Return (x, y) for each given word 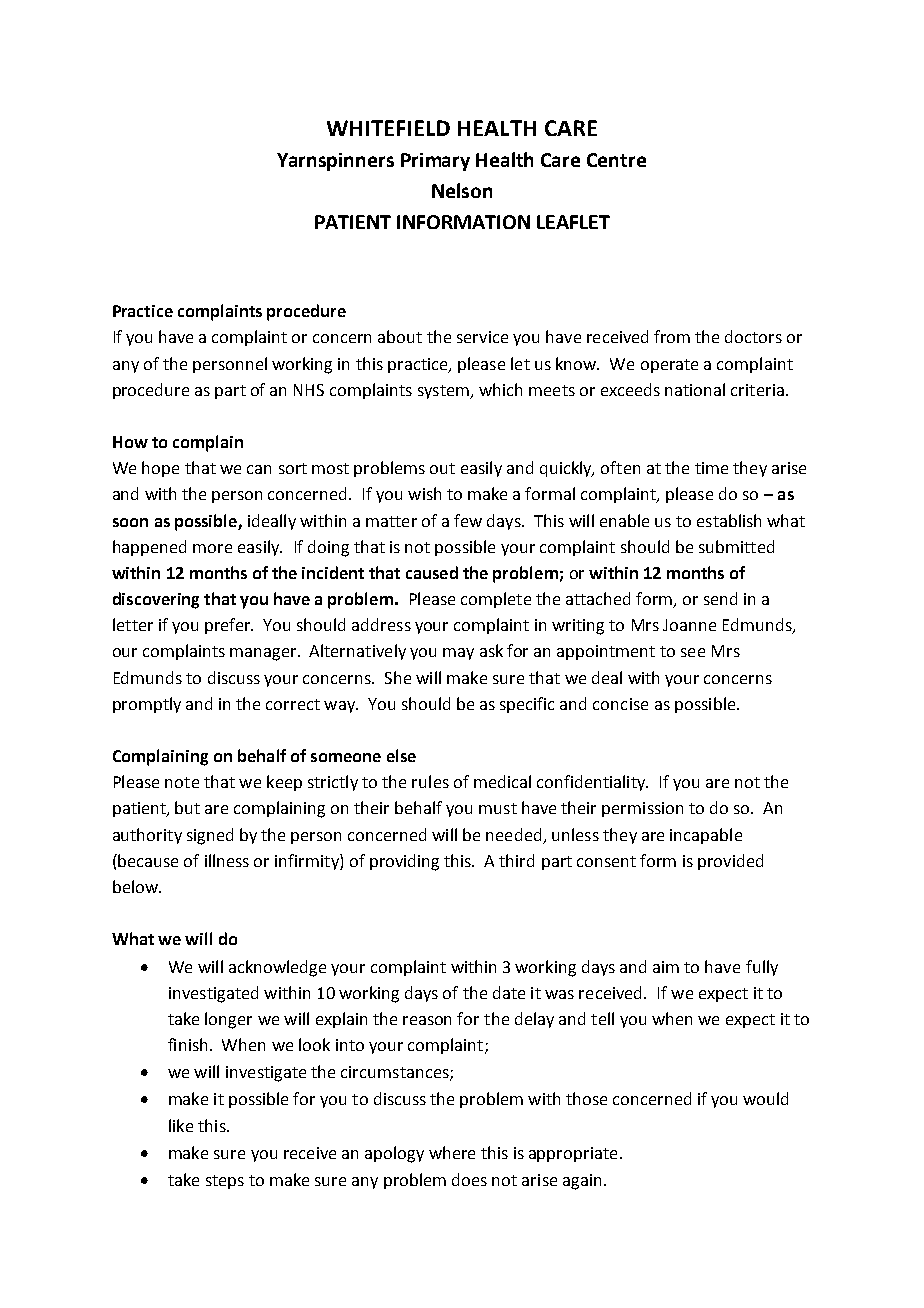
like (181, 1125)
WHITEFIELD (388, 128)
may (458, 654)
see (693, 652)
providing (404, 862)
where (452, 1152)
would (765, 1098)
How (130, 442)
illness (227, 860)
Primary (435, 162)
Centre (616, 160)
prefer (229, 626)
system (444, 392)
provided (730, 862)
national (695, 389)
